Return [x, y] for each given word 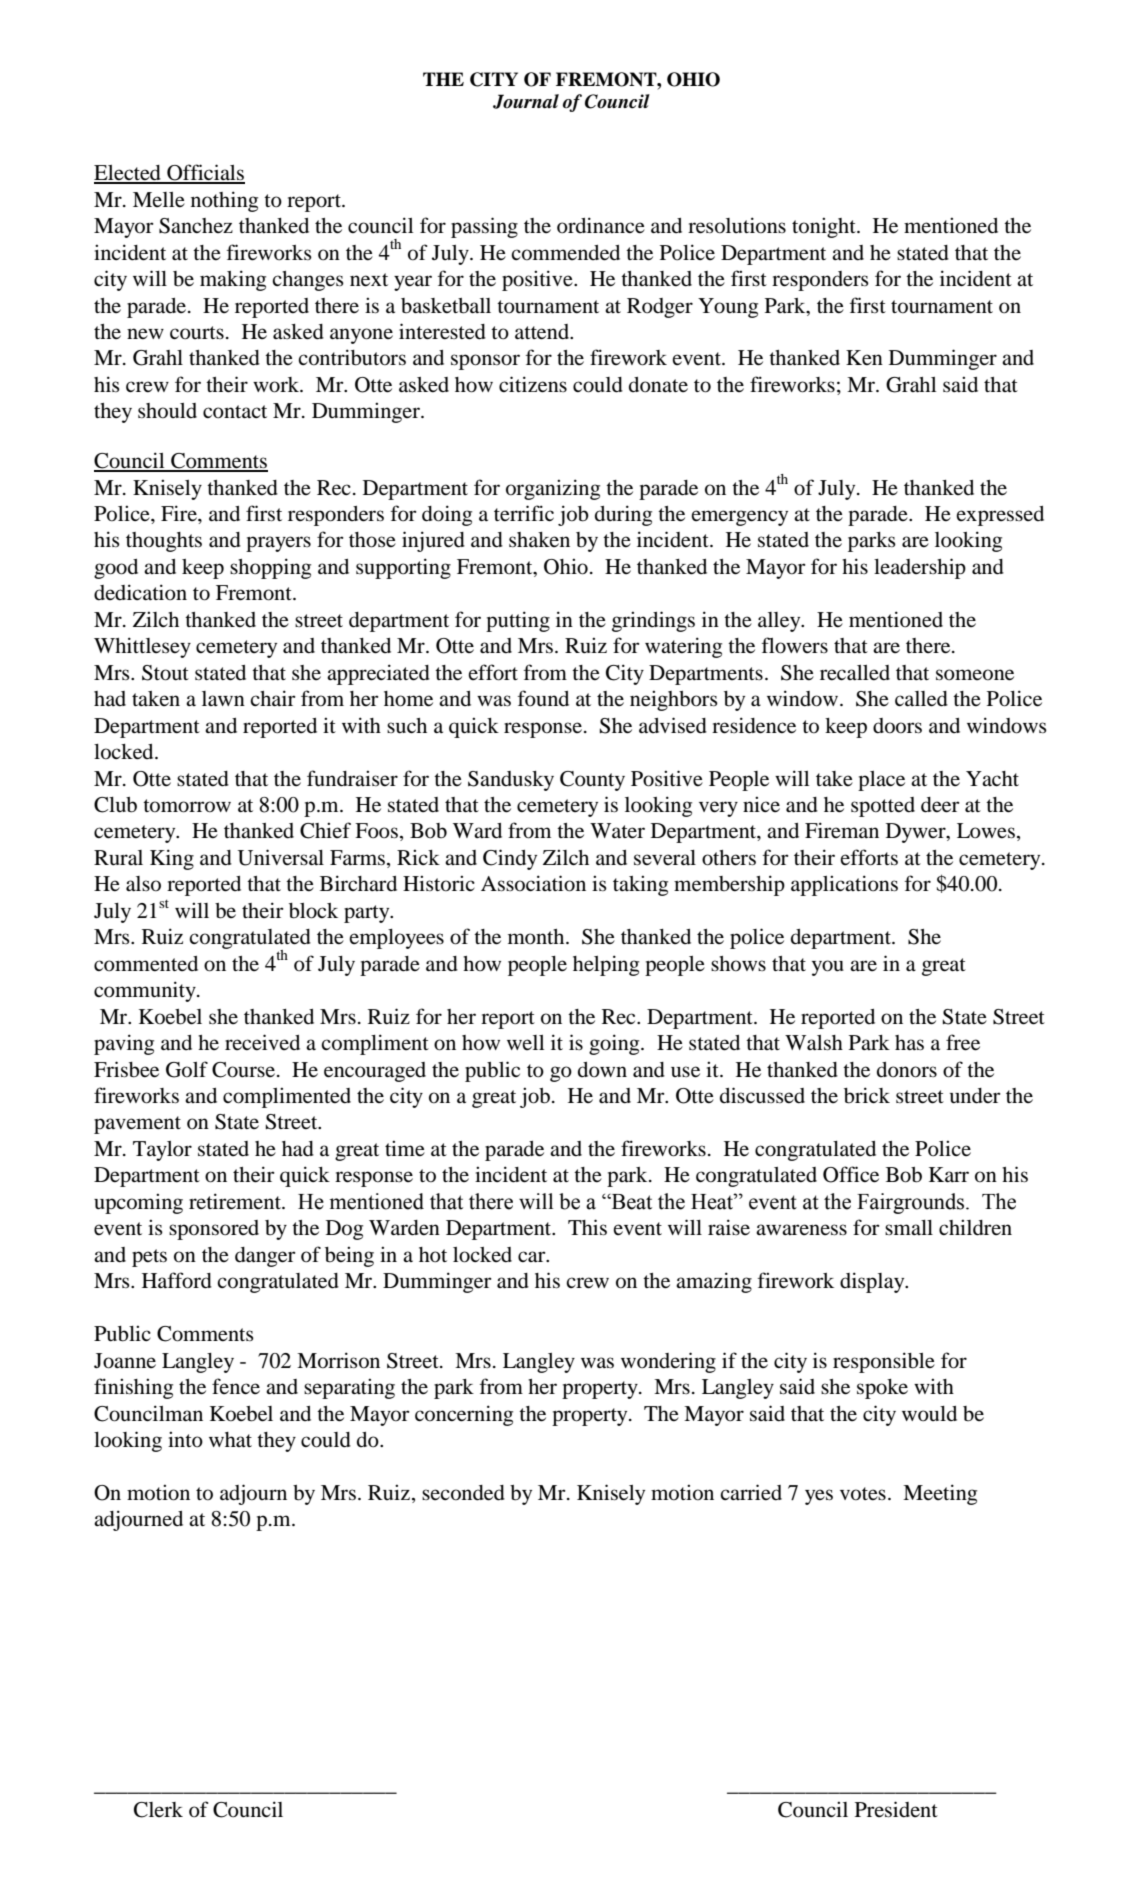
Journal [526, 101]
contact [235, 412]
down [602, 1070]
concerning [464, 1415]
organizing [553, 489]
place [881, 781]
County [592, 781]
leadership [920, 568]
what [230, 1440]
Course [245, 1070]
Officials [205, 173]
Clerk [158, 1810]
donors [907, 1070]
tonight [825, 227]
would [929, 1414]
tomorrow [187, 806]
